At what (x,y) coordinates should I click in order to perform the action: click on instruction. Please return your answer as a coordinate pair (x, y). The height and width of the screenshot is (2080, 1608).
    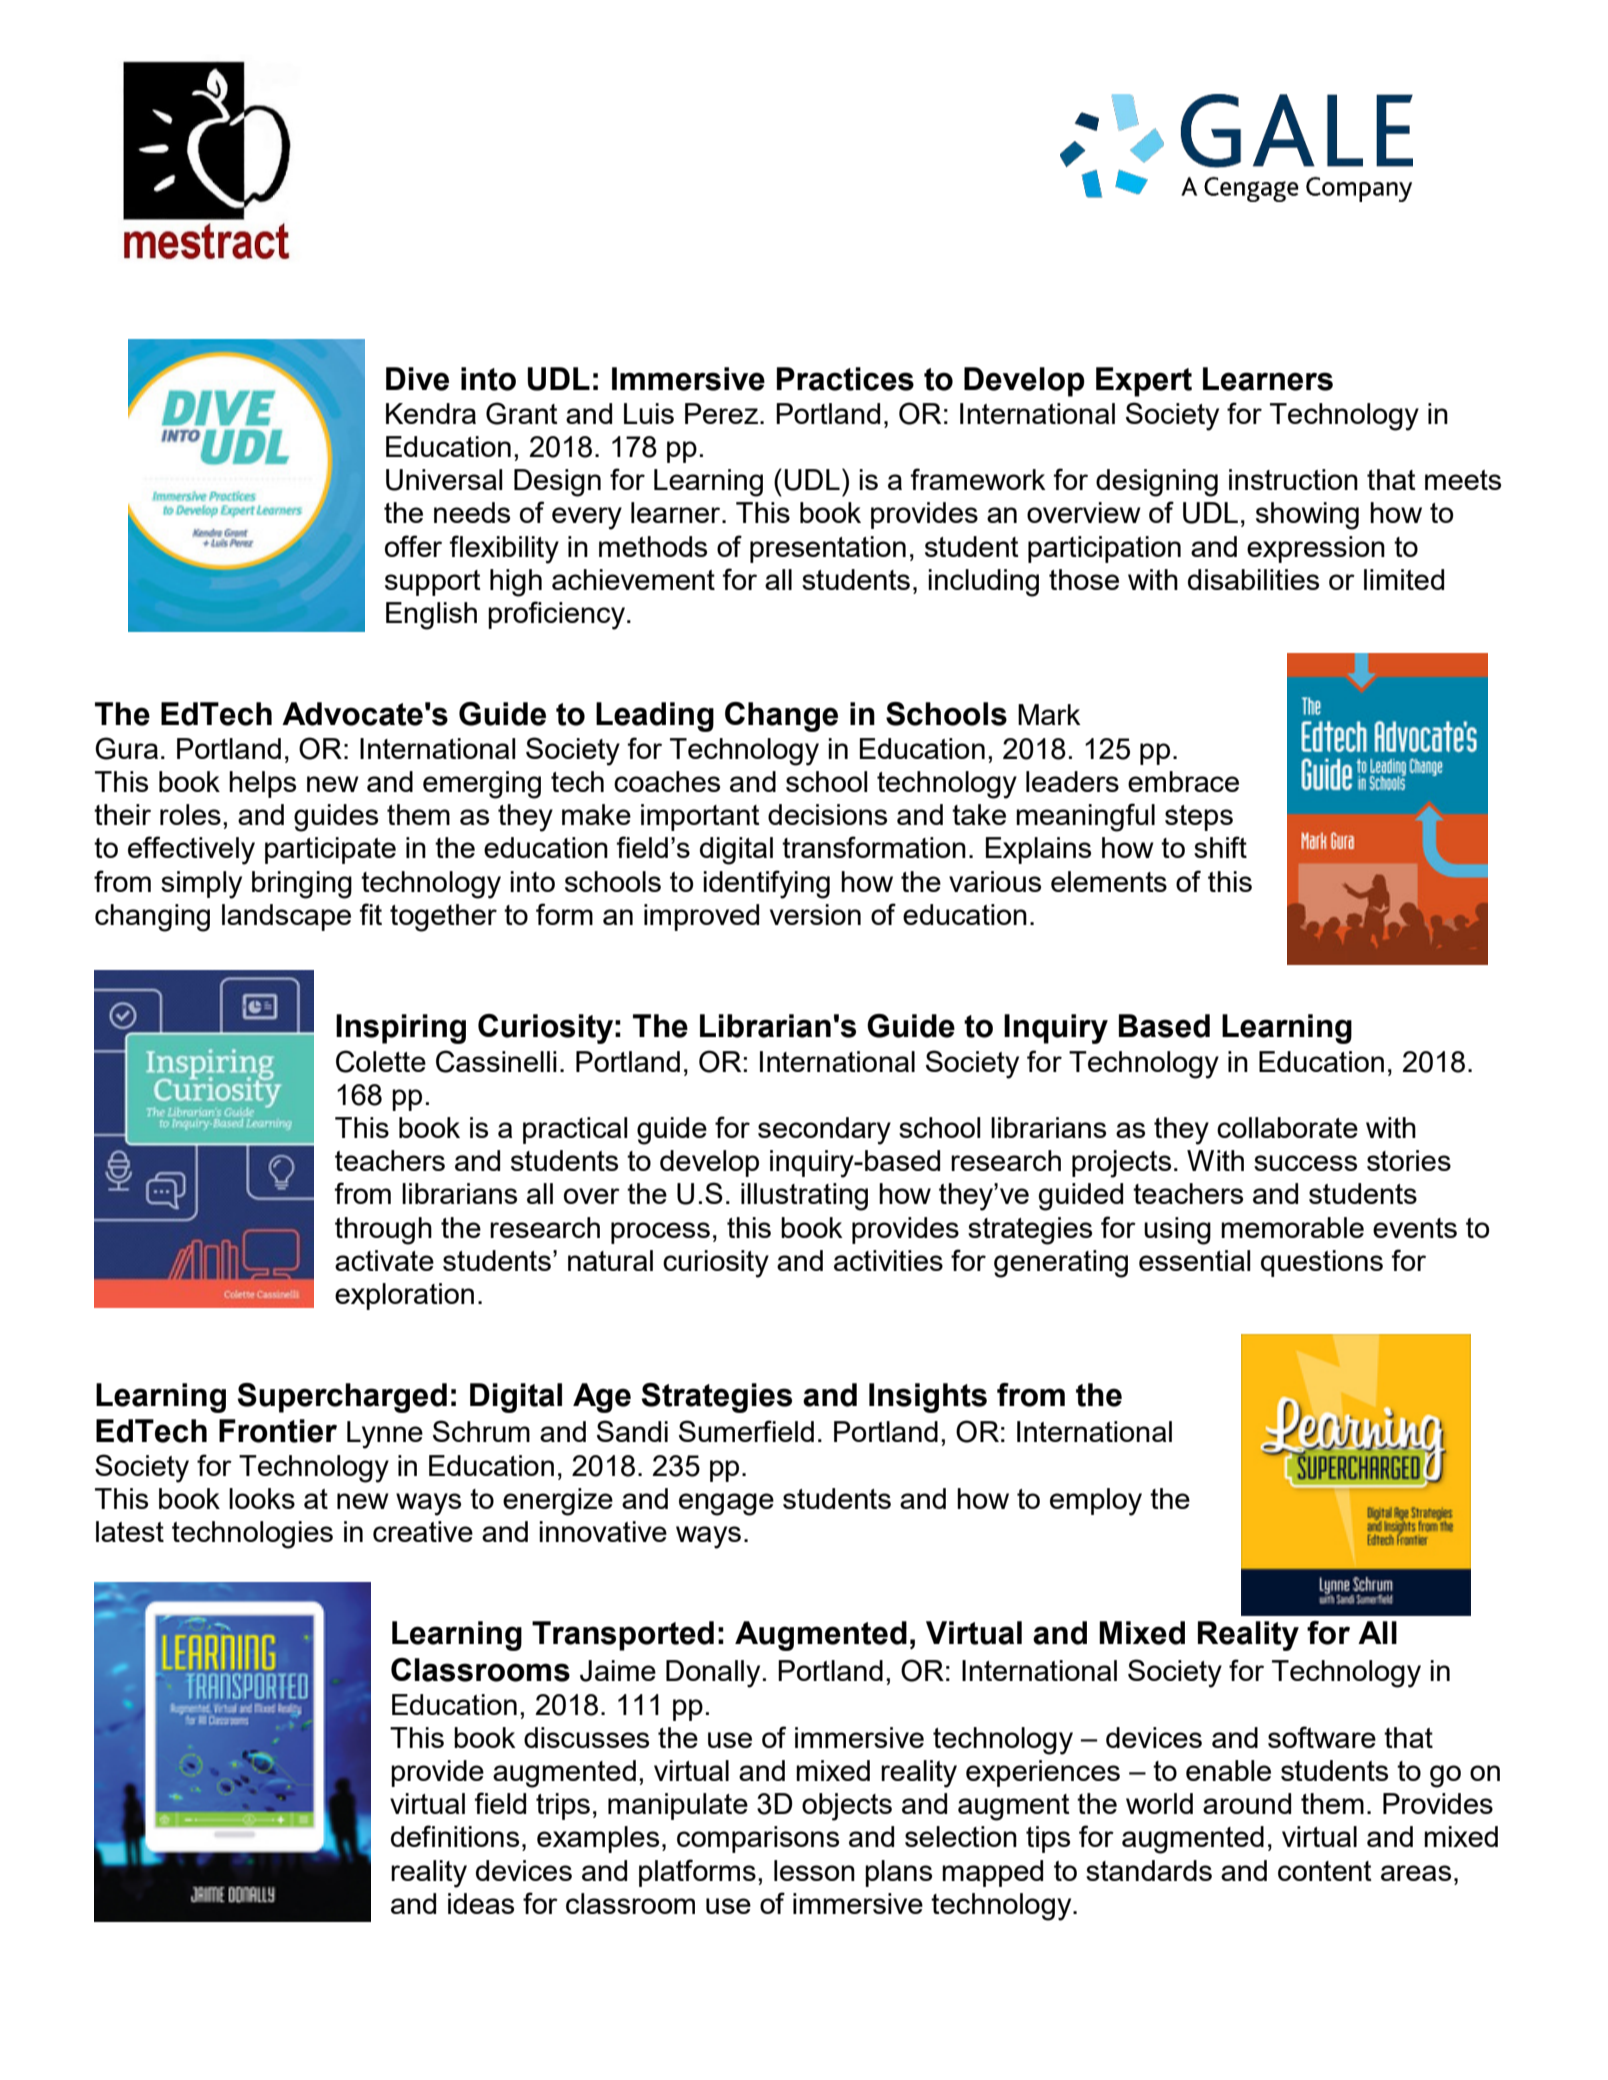
    Looking at the image, I should click on (1293, 479).
